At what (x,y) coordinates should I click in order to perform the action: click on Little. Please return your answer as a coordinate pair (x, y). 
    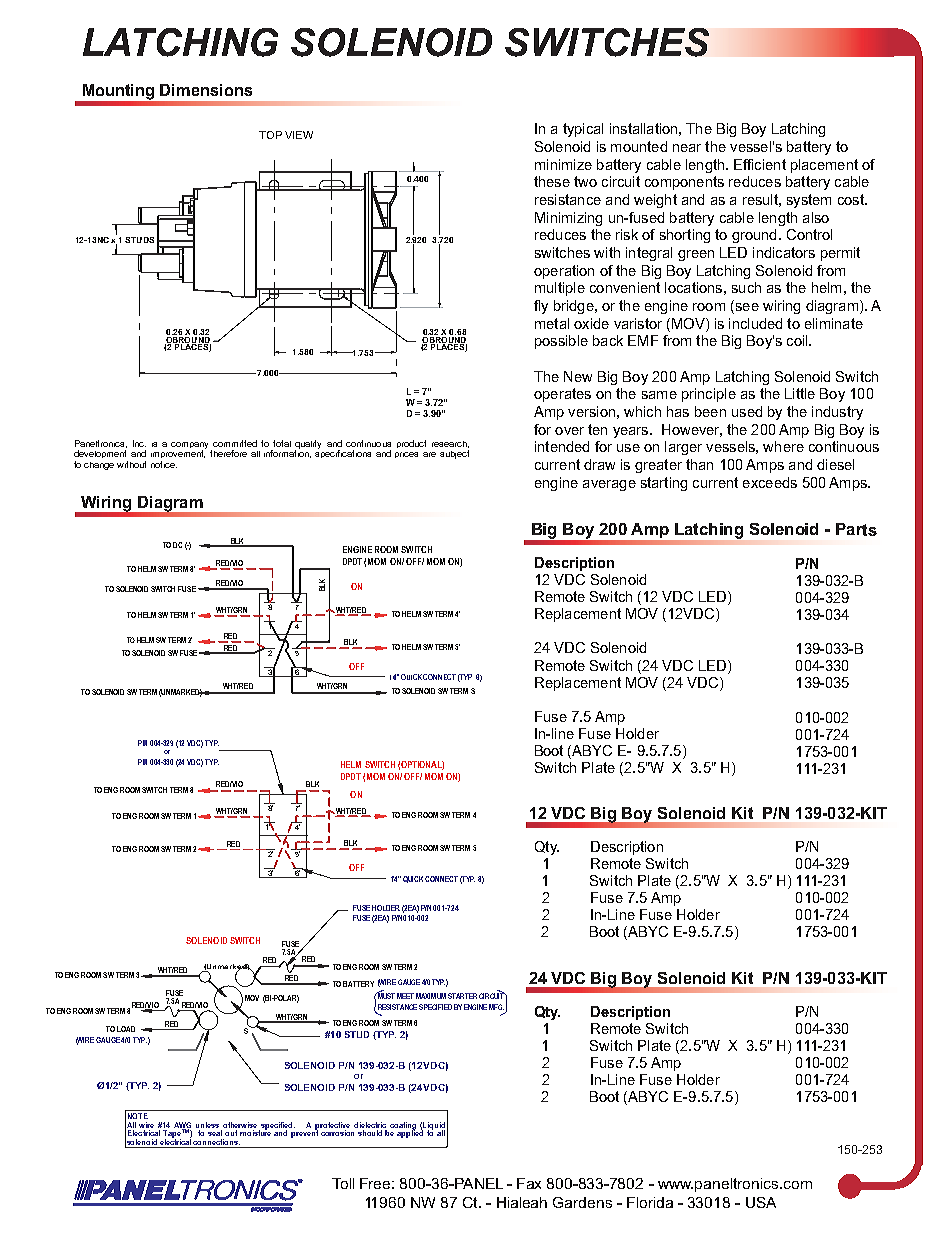
    Looking at the image, I should click on (800, 393).
